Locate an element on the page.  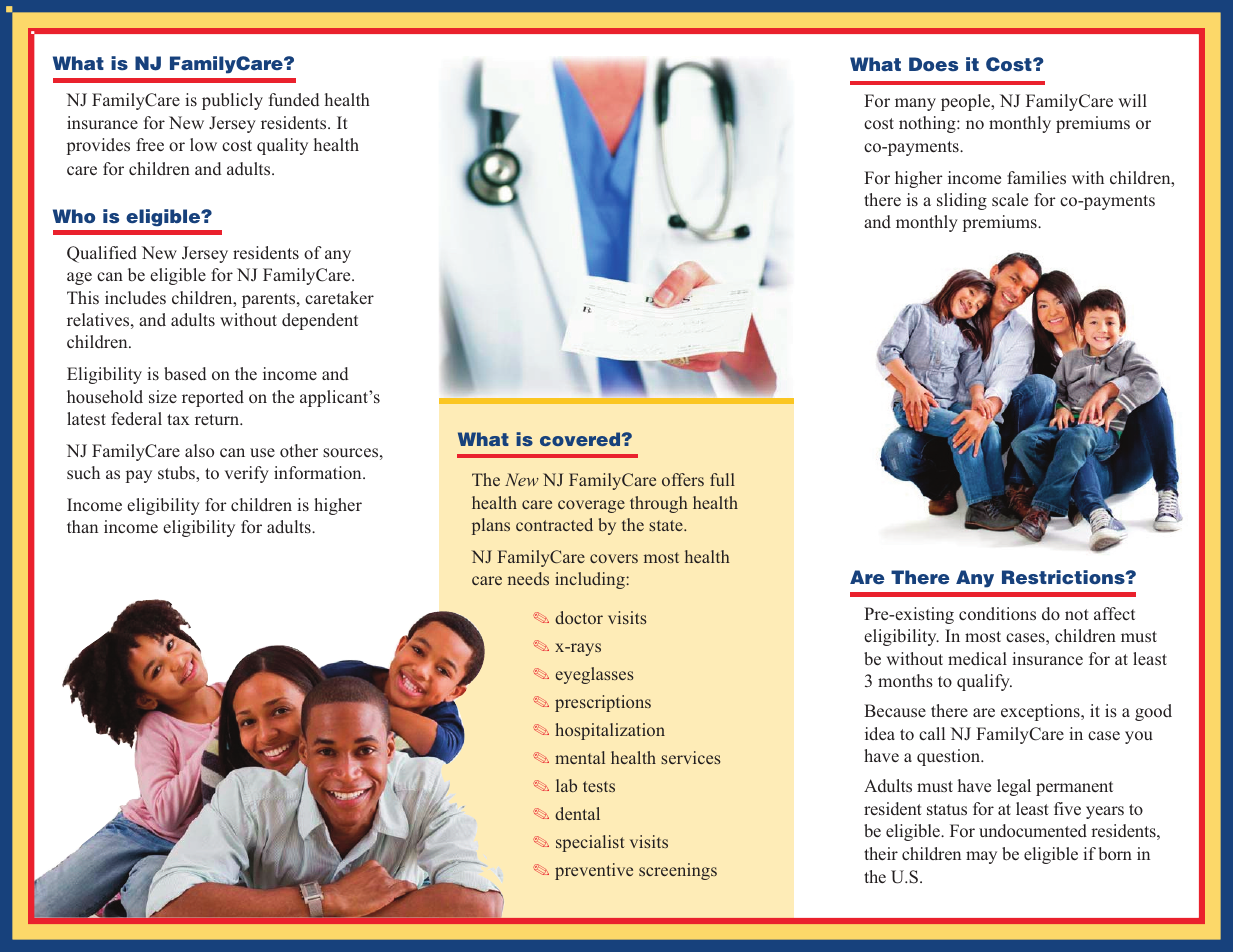
than is located at coordinates (82, 526).
